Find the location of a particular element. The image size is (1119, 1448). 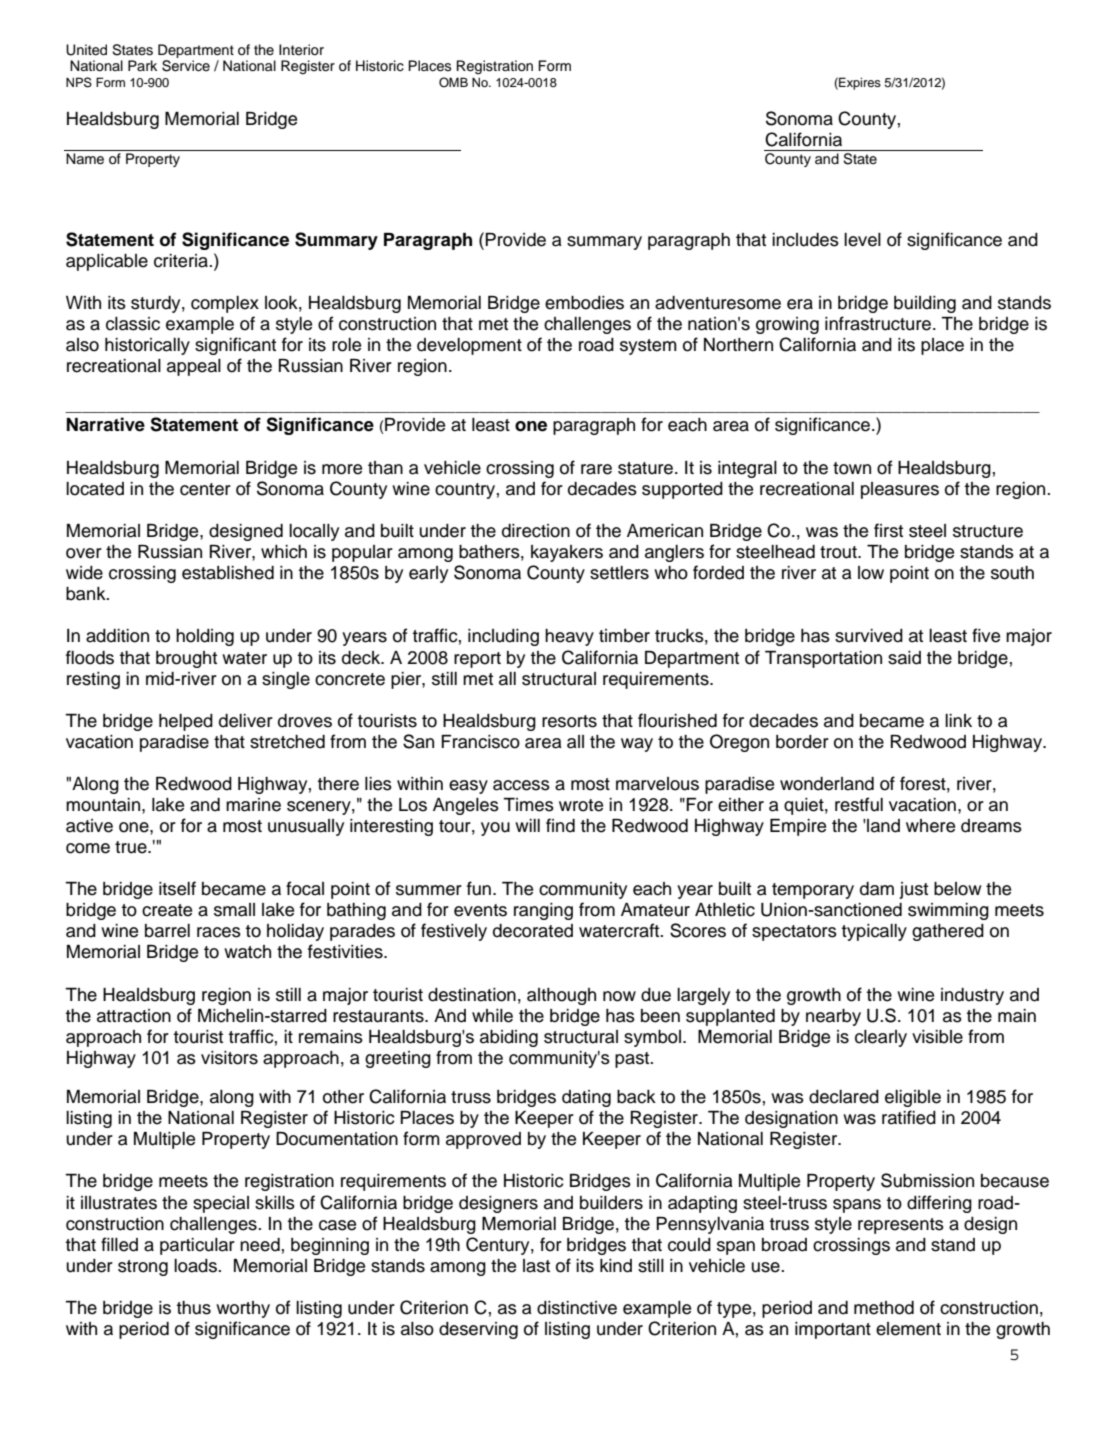

center is located at coordinates (205, 489).
